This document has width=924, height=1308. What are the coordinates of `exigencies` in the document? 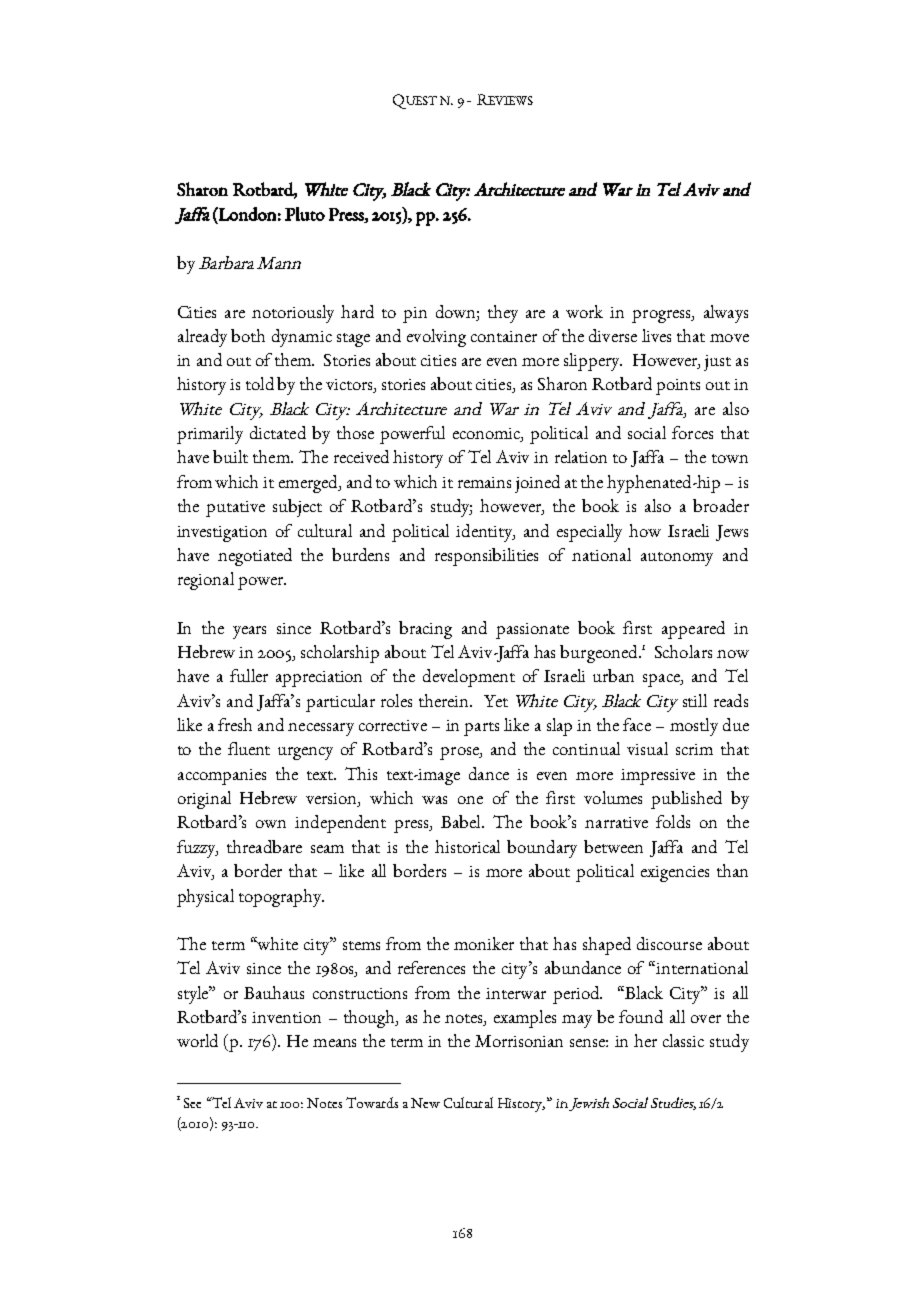 It's located at (675, 874).
